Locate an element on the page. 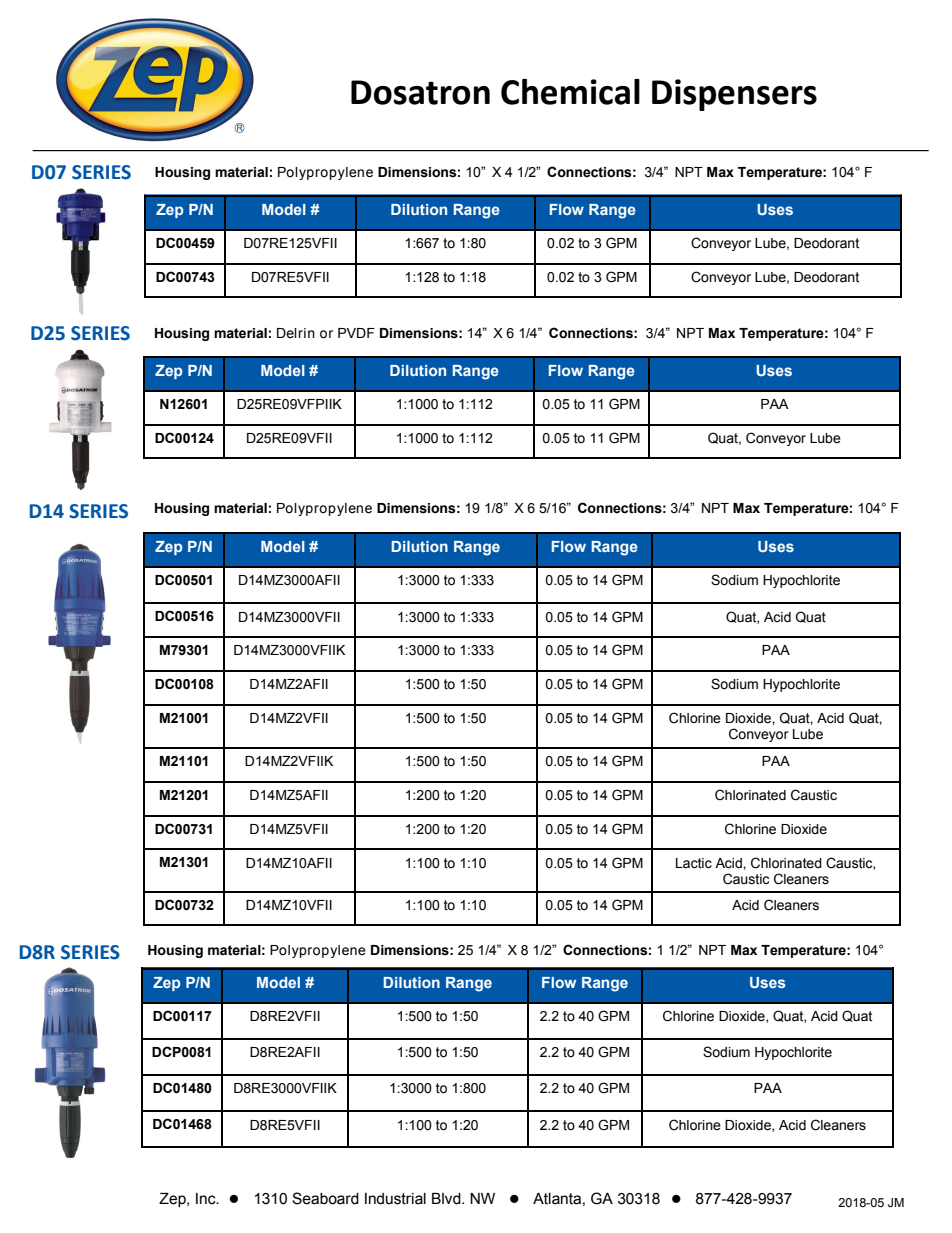  Industrial is located at coordinates (395, 1199).
